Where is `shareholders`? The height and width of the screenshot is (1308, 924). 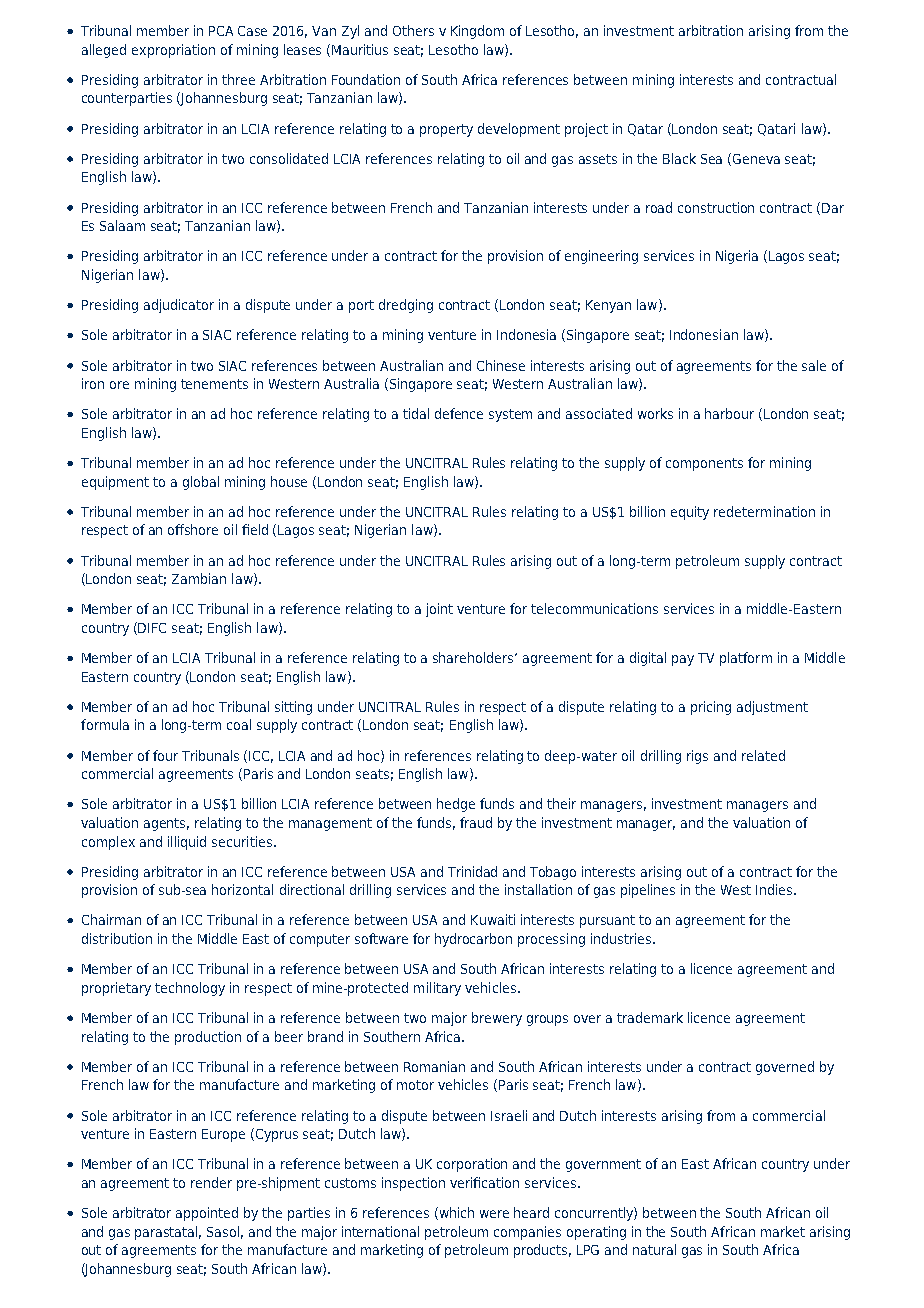
shareholders is located at coordinates (474, 657).
